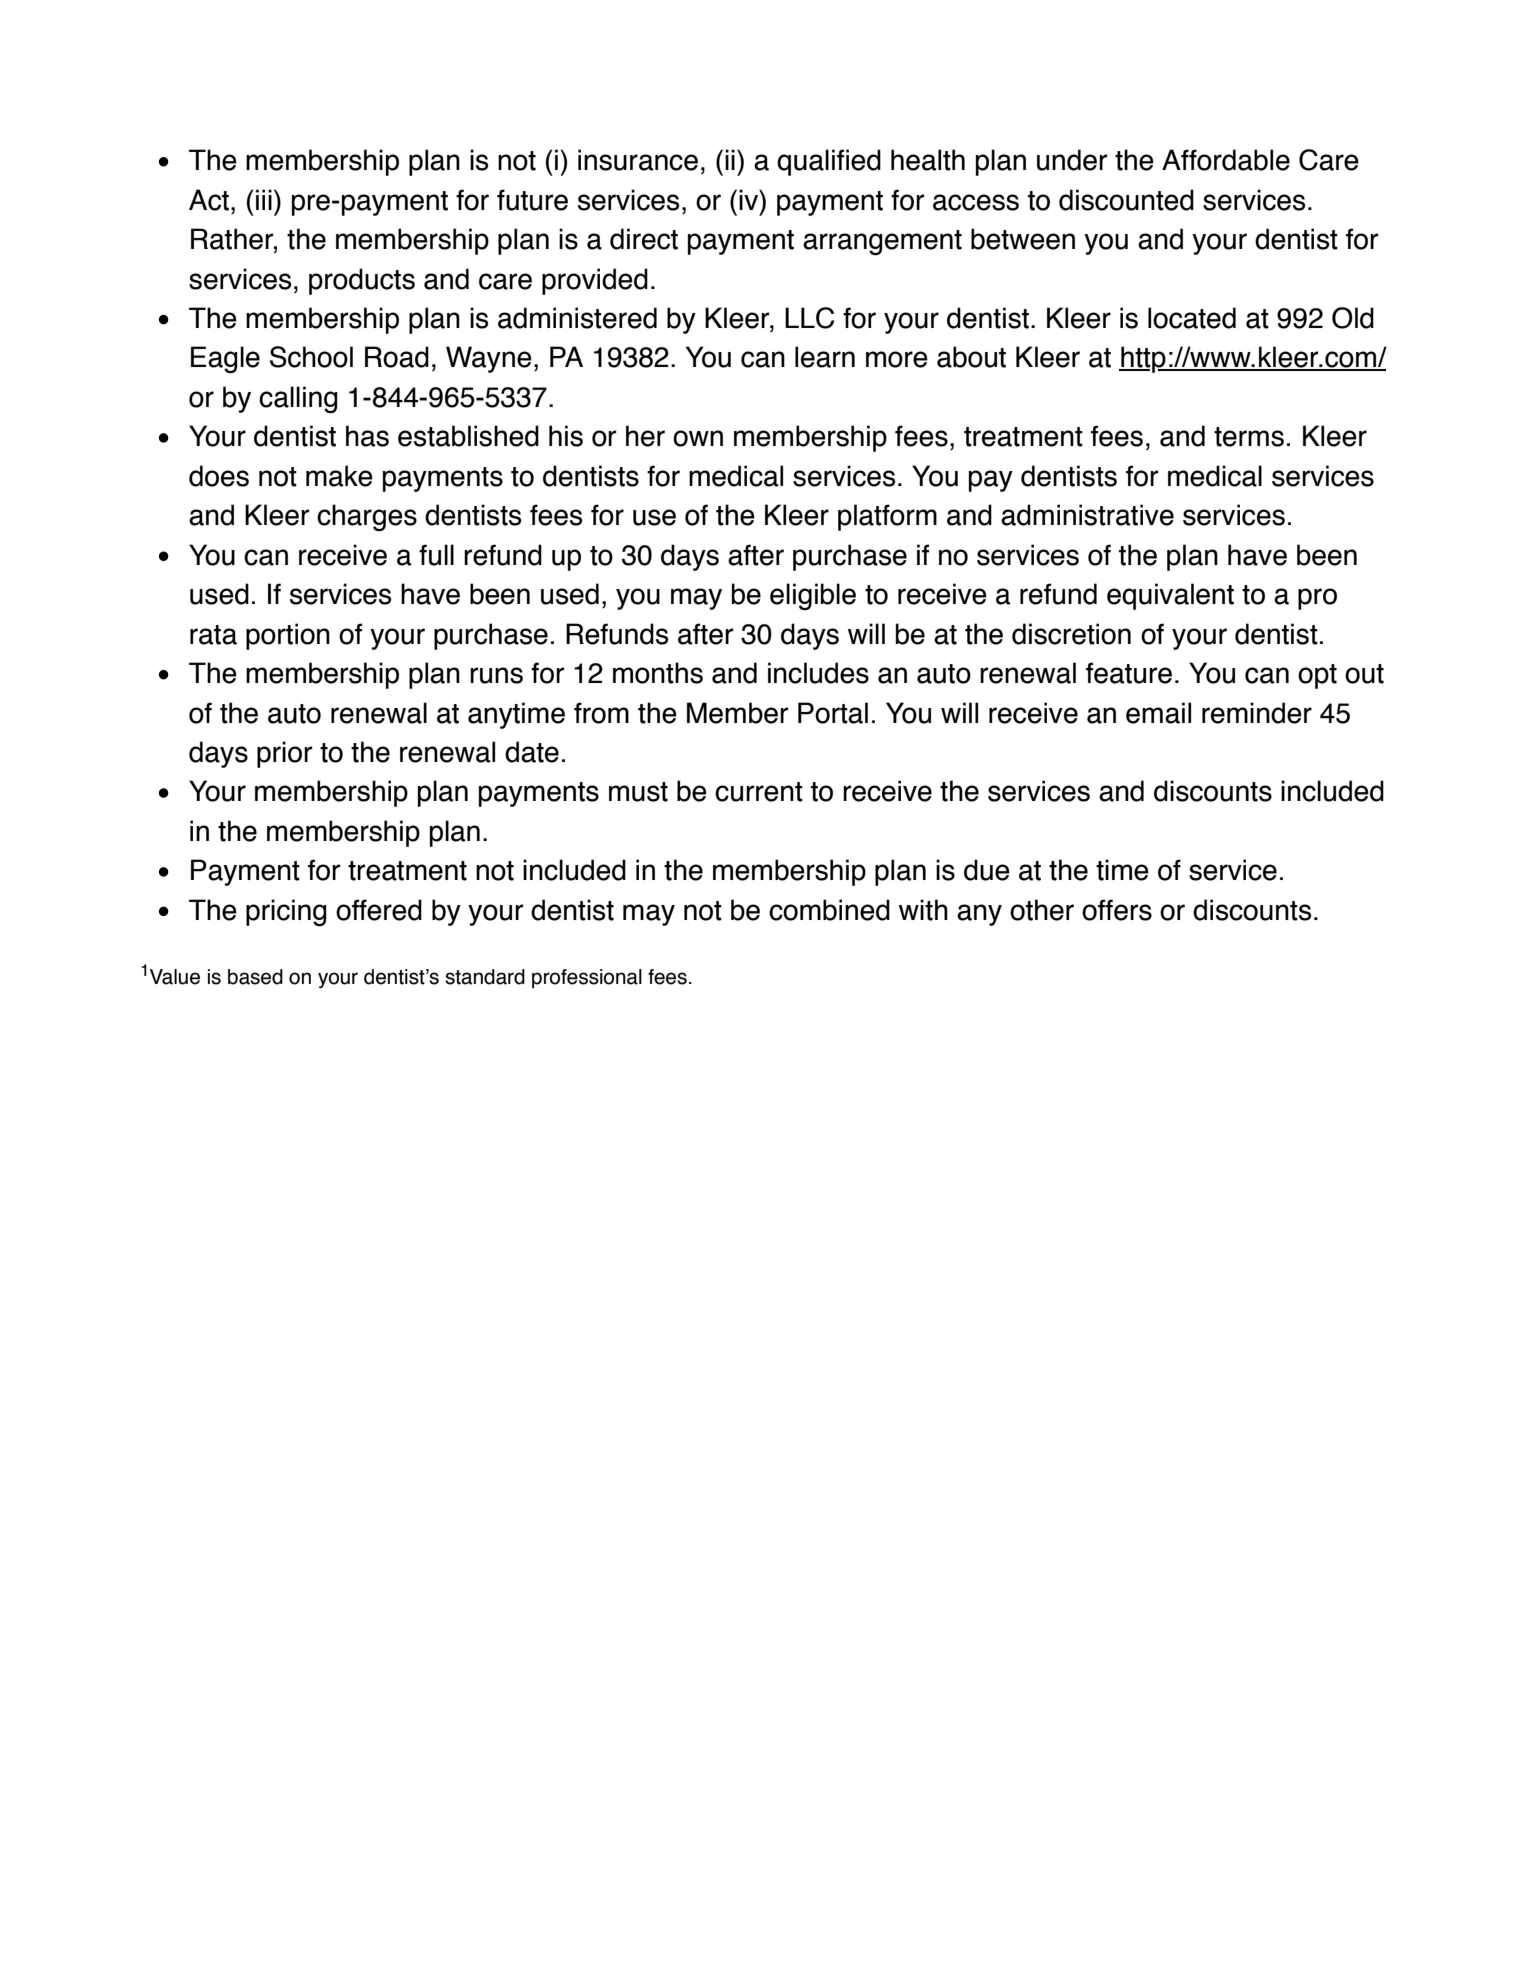 This document has width=1531, height=1982. I want to click on Affordable, so click(1226, 160).
